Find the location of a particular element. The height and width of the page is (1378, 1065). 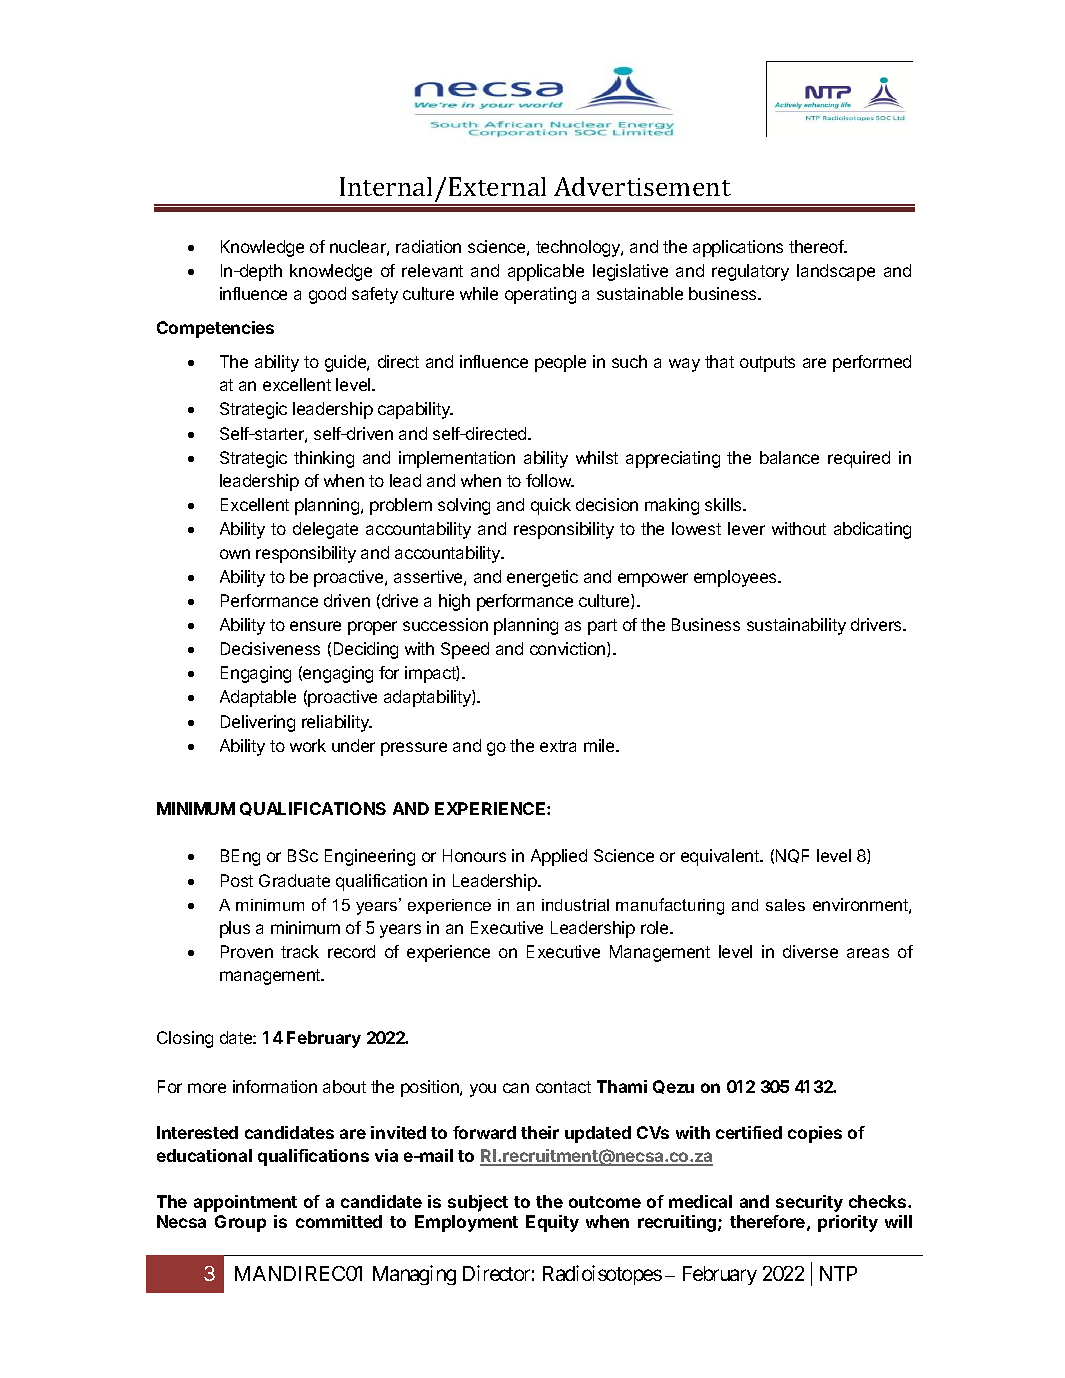

good is located at coordinates (327, 295).
